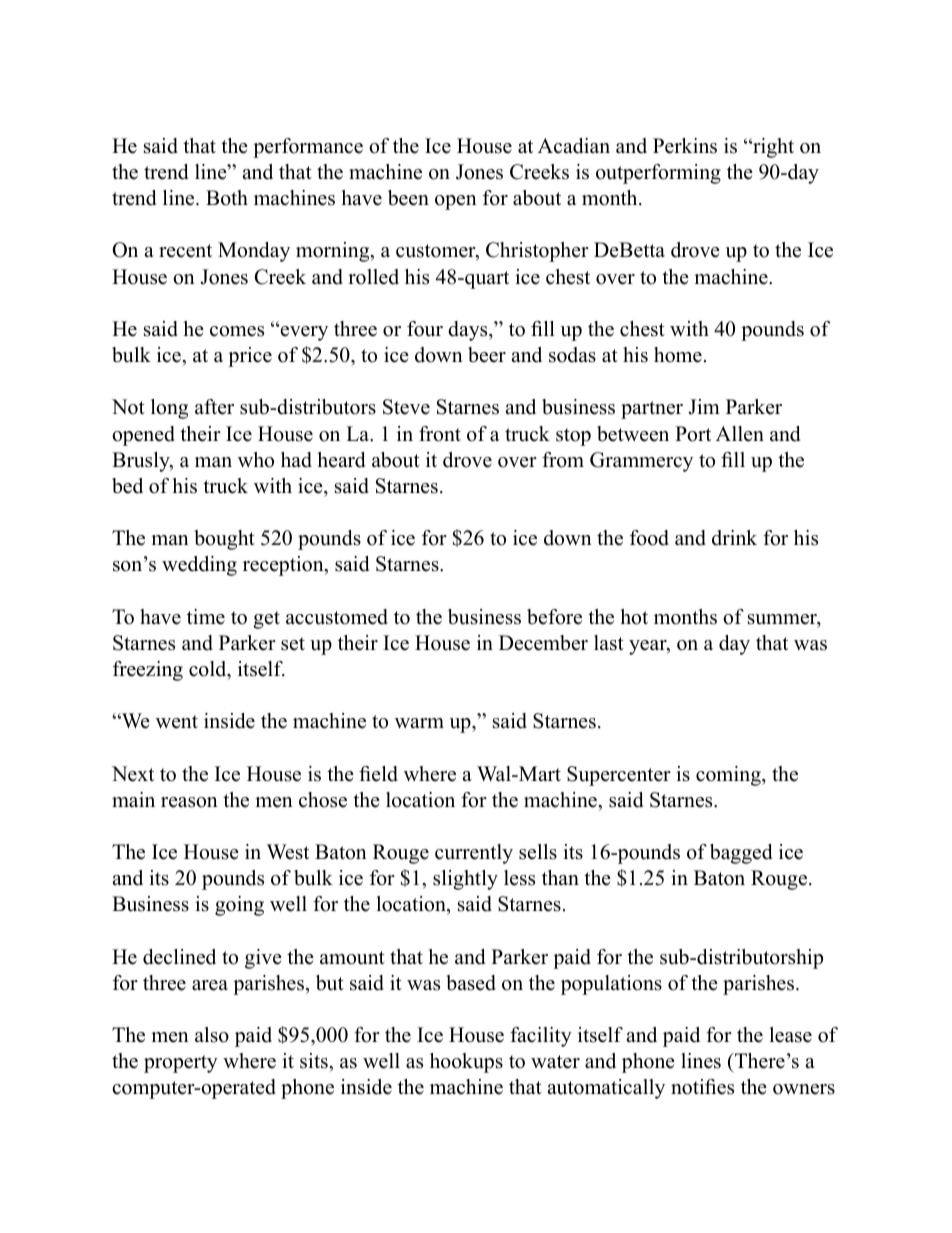  I want to click on hookups, so click(466, 1063).
